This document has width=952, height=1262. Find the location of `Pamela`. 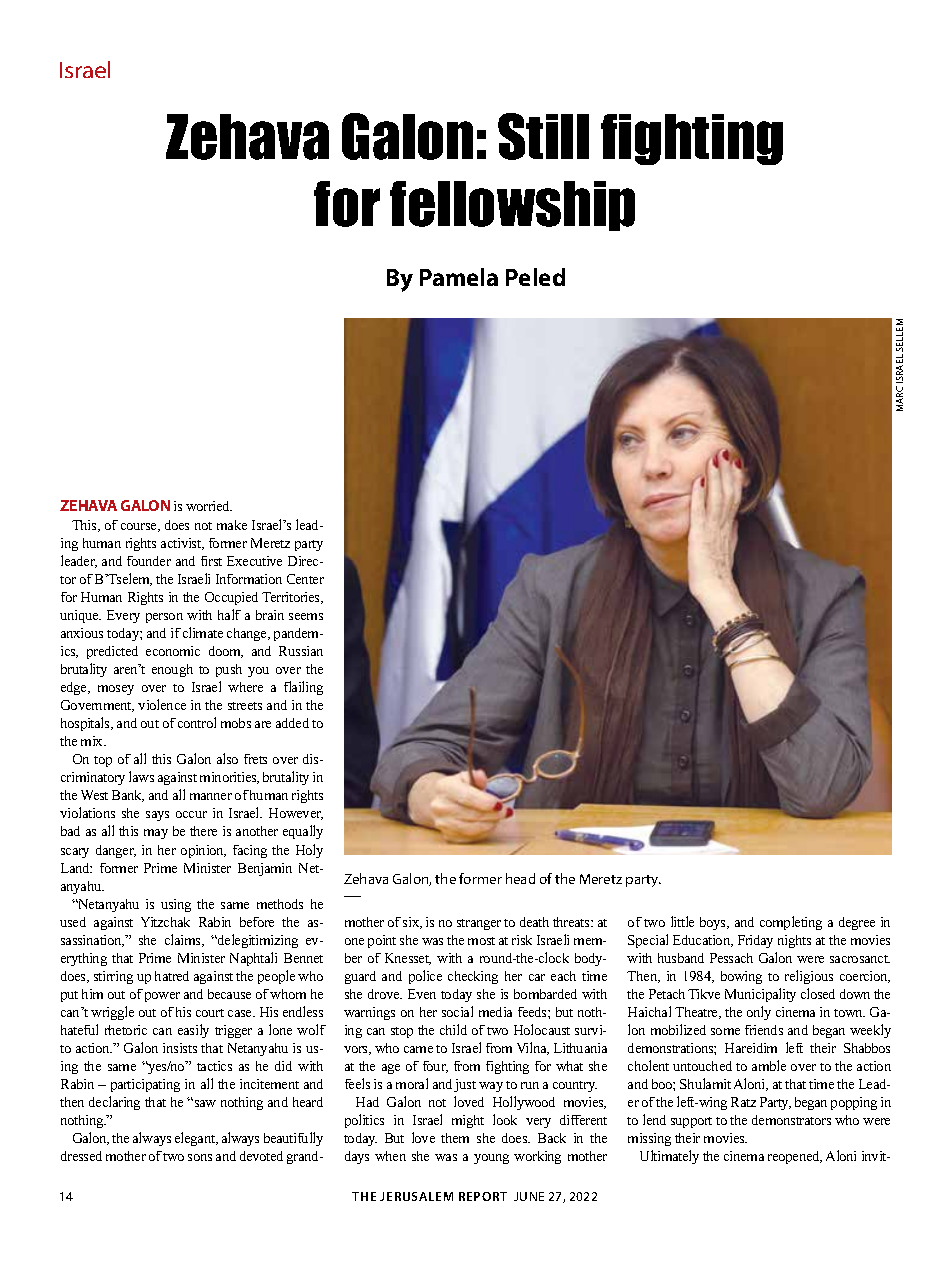

Pamela is located at coordinates (459, 277).
